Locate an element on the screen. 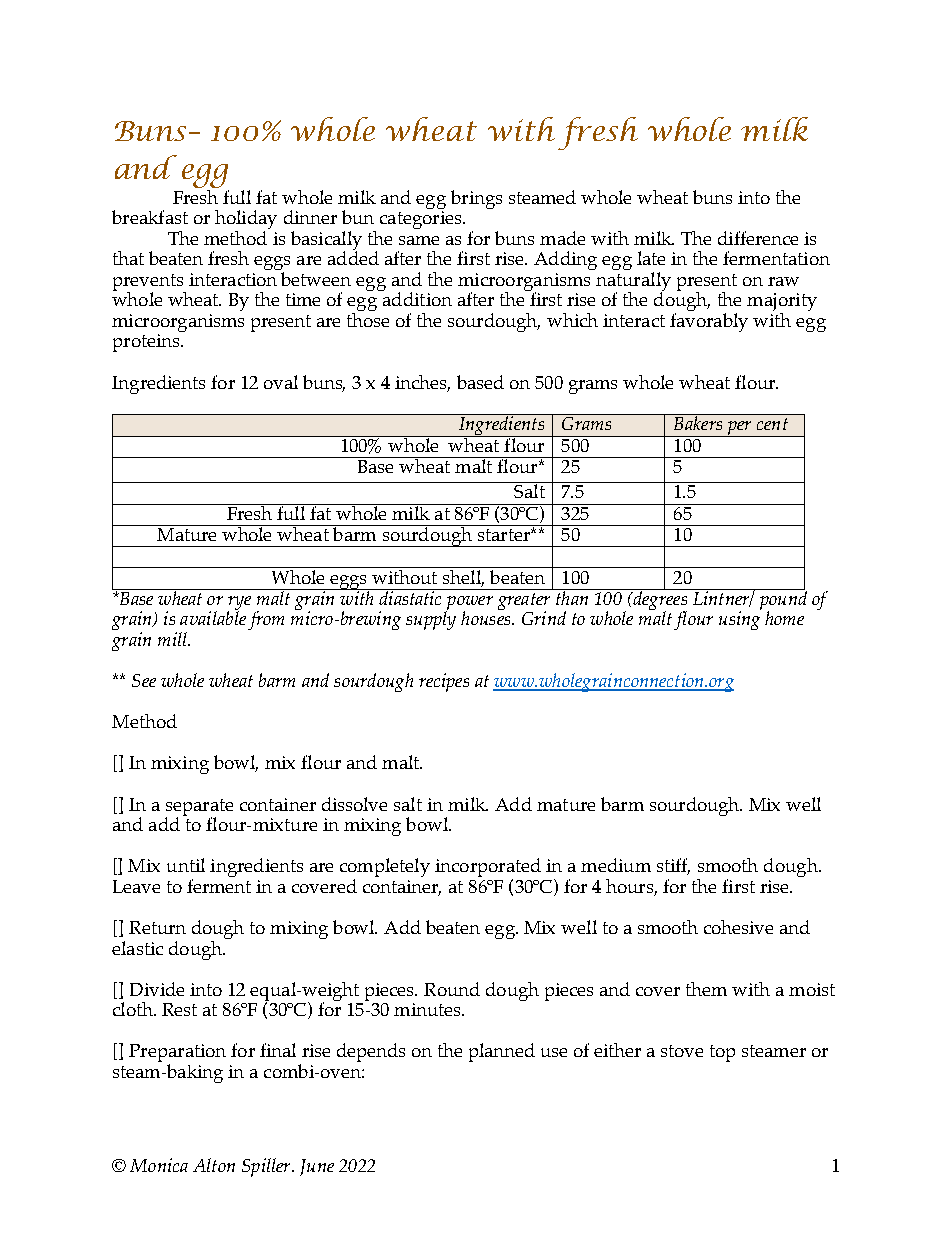 The width and height of the screenshot is (952, 1233). separate is located at coordinates (199, 808).
